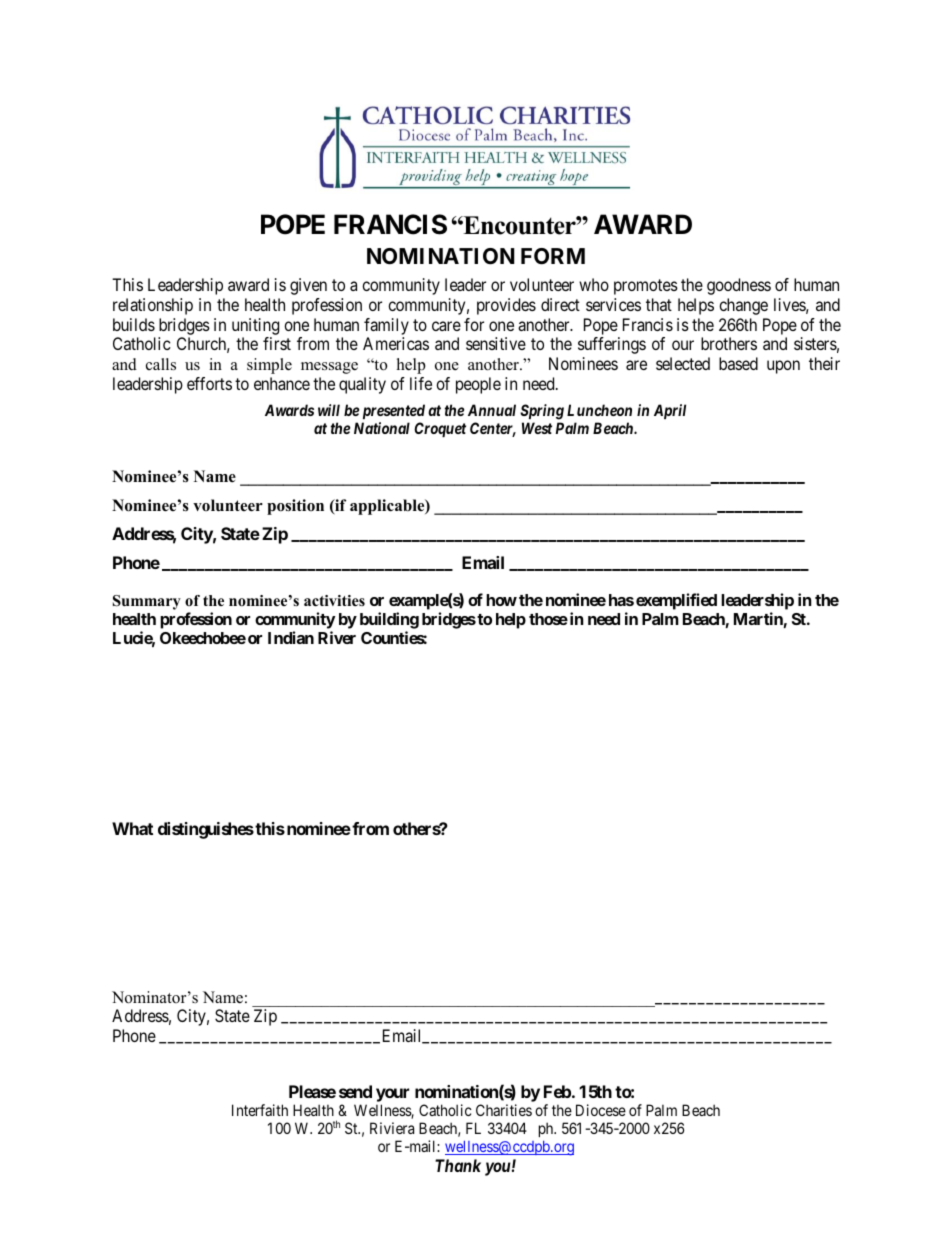 The width and height of the page is (952, 1233). Describe the element at coordinates (670, 411) in the page. I see `April` at that location.
